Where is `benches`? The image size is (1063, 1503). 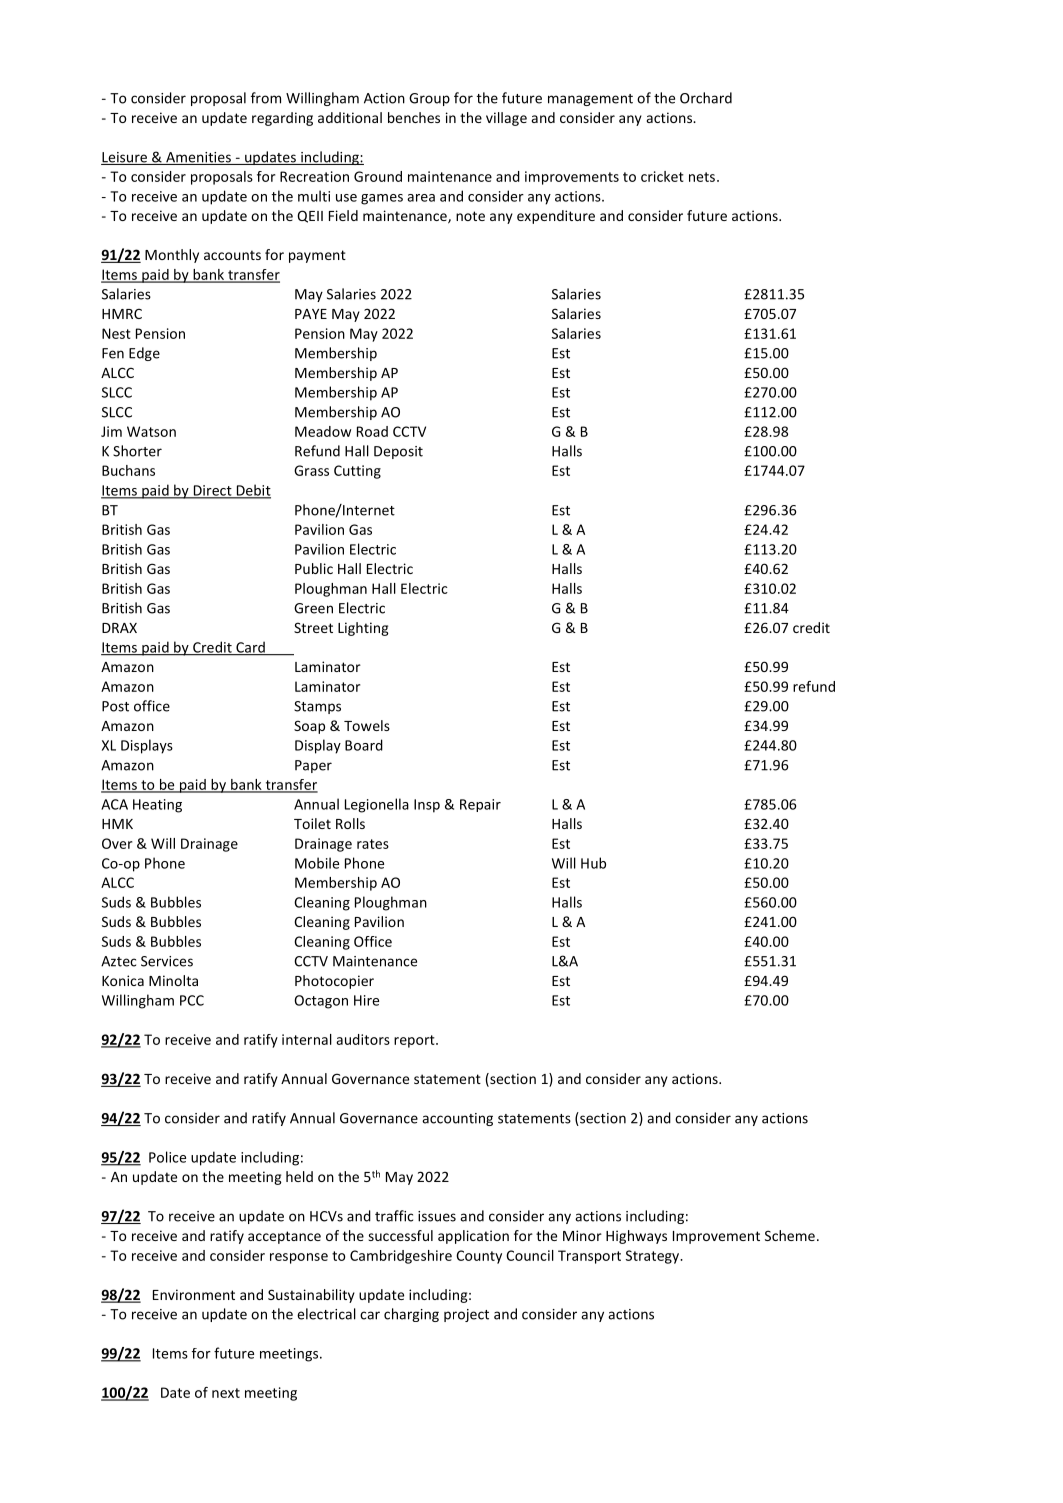
benches is located at coordinates (414, 117).
